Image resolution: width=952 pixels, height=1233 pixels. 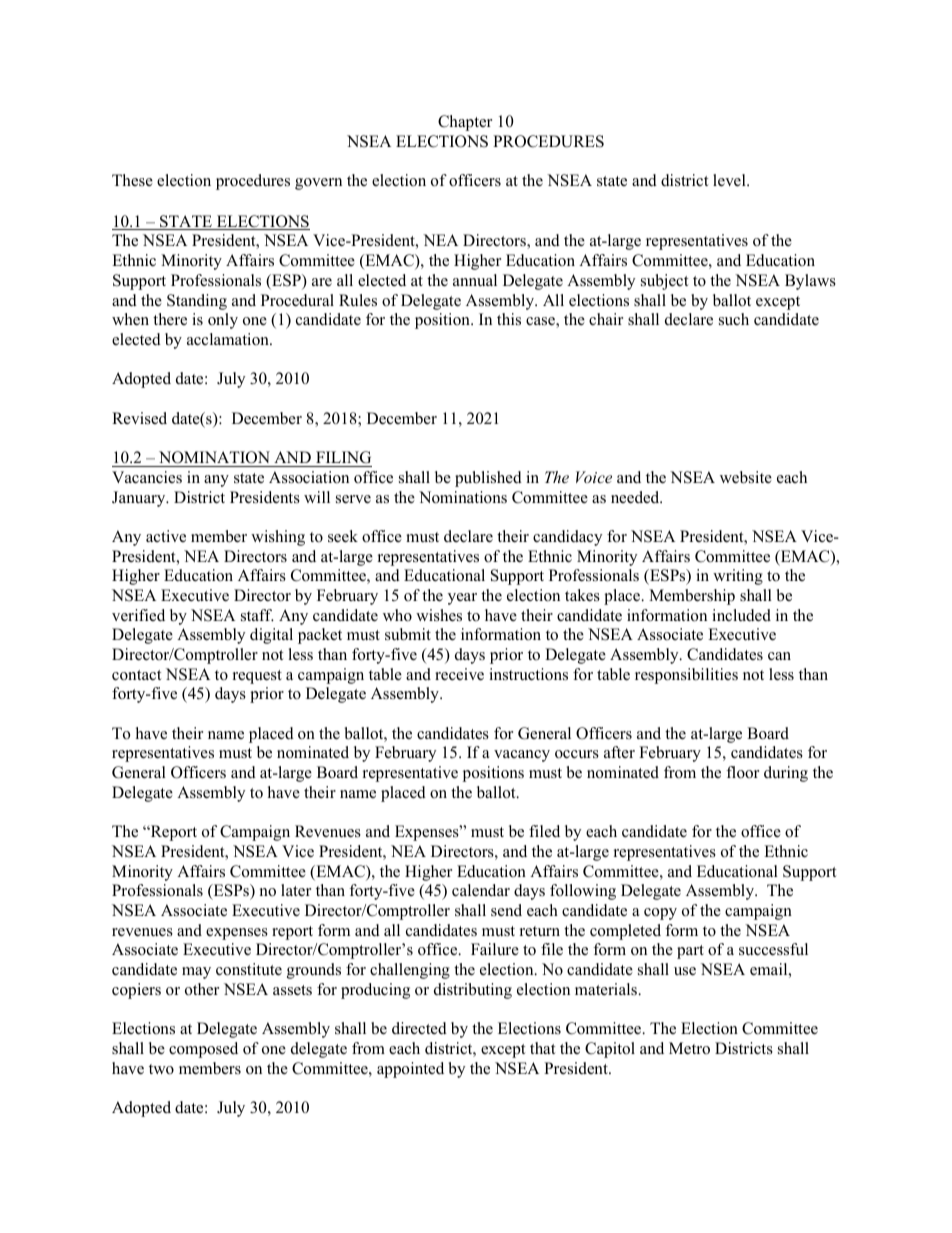 What do you see at coordinates (462, 599) in the image?
I see `year` at bounding box center [462, 599].
